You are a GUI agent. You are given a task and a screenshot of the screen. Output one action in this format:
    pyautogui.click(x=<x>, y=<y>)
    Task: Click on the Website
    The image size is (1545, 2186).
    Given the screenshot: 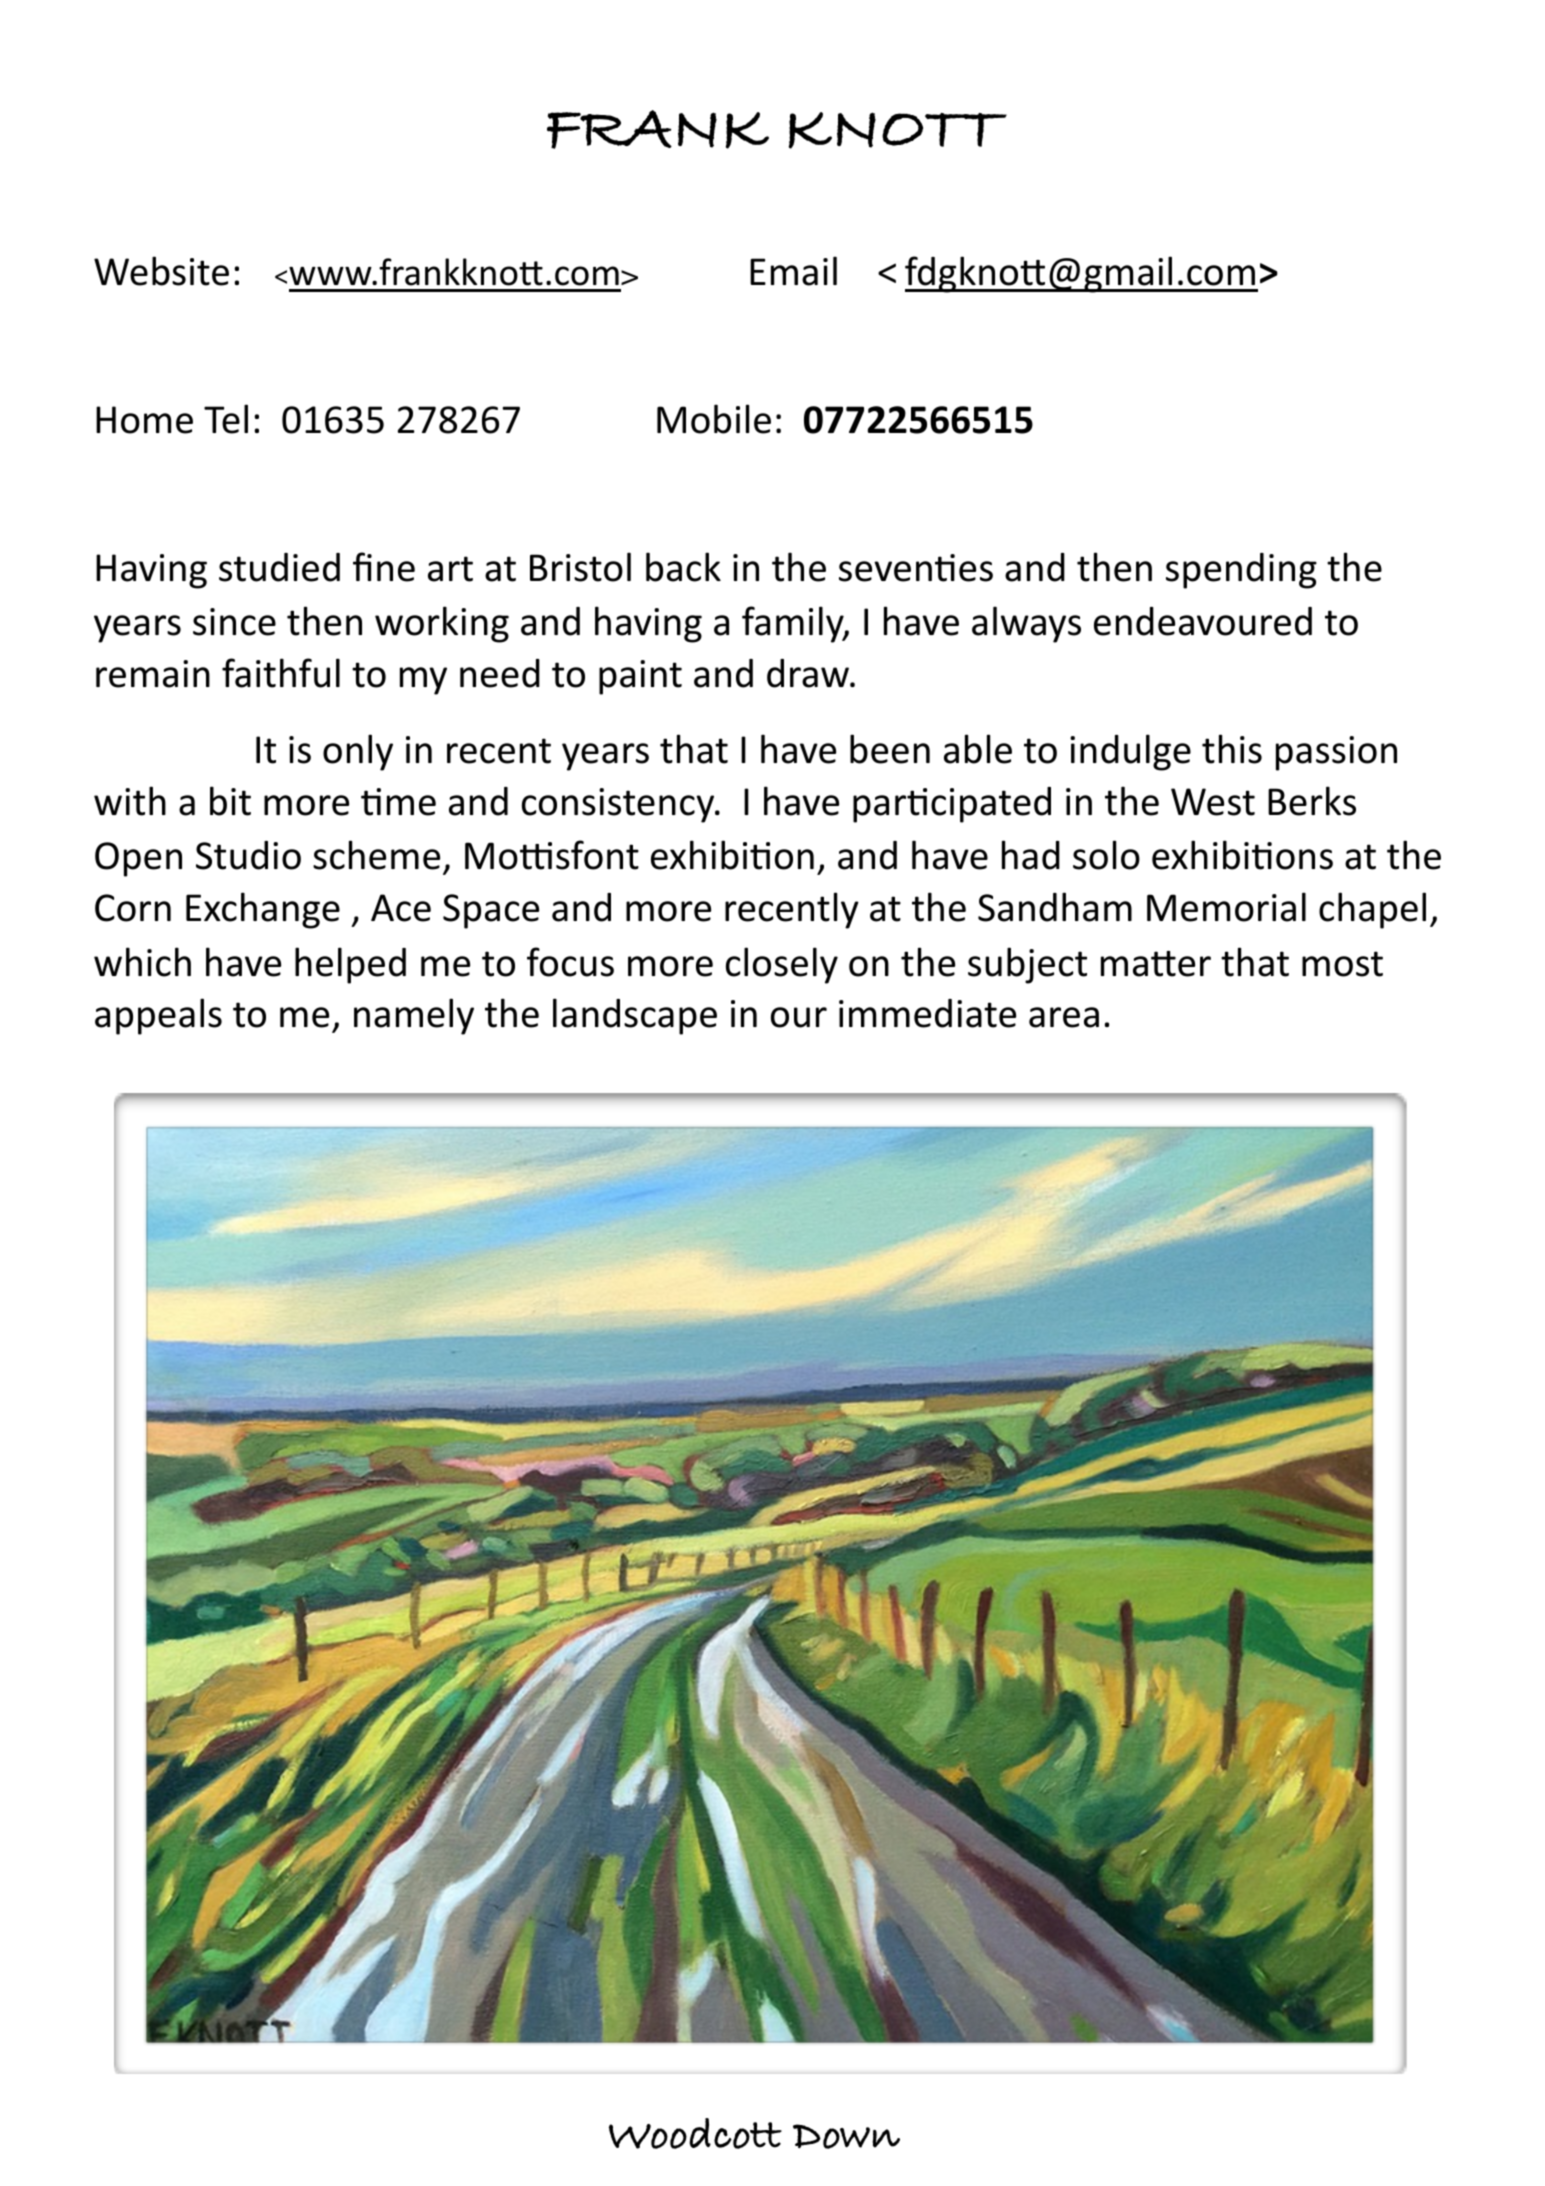 What is the action you would take?
    pyautogui.click(x=161, y=271)
